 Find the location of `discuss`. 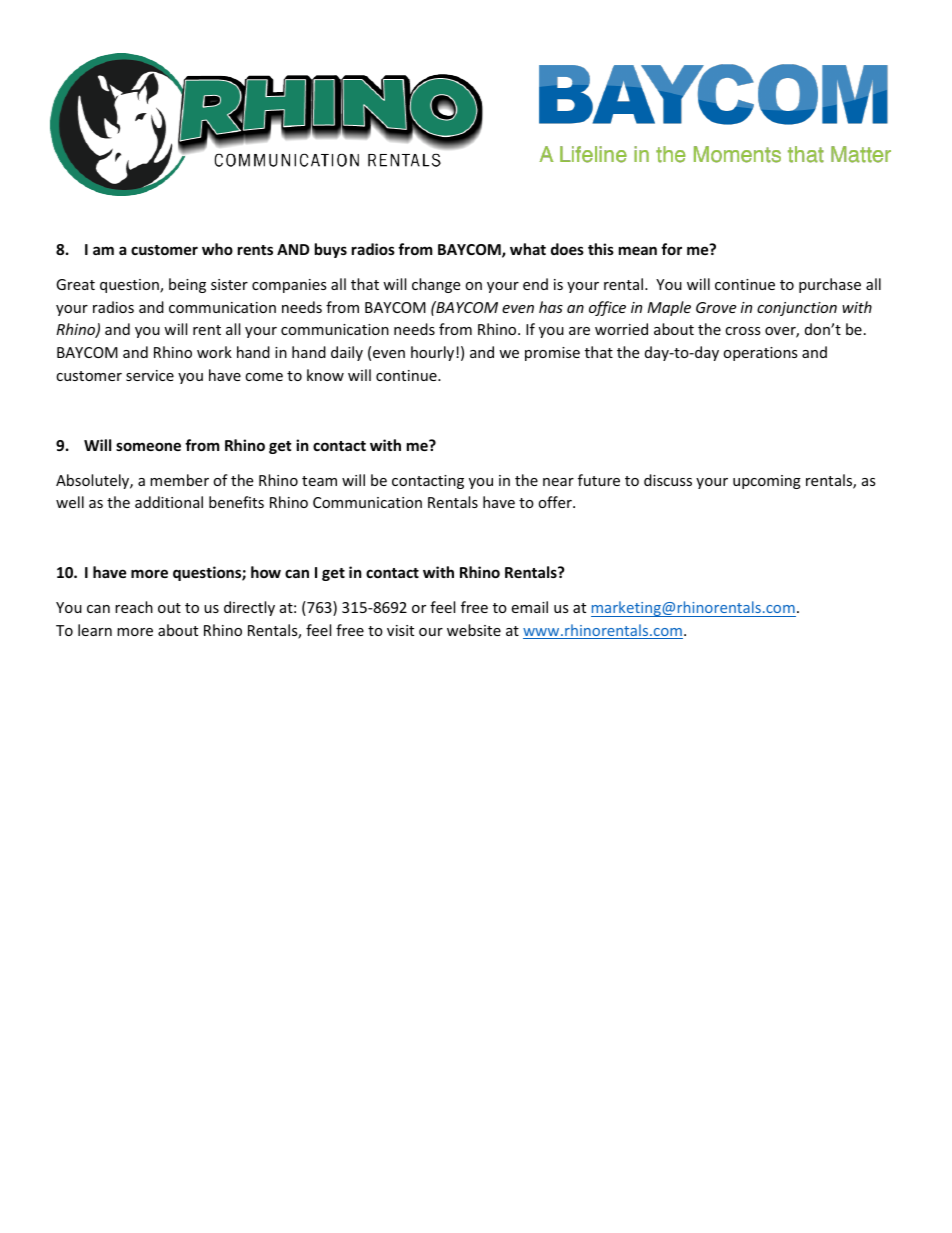

discuss is located at coordinates (668, 480).
